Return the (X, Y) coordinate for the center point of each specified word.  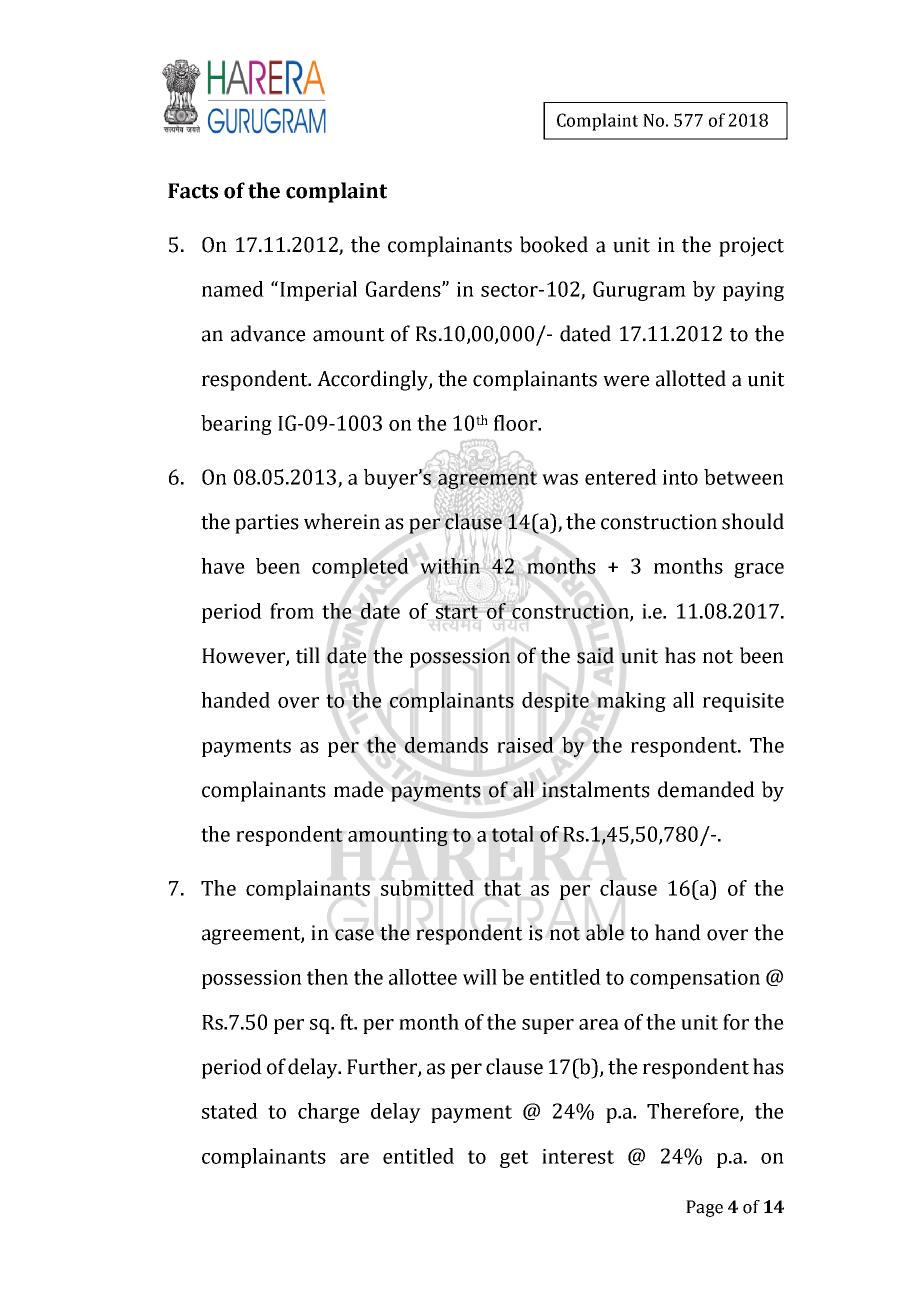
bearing (236, 425)
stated (230, 1111)
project (751, 247)
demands (446, 745)
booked (554, 244)
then (327, 977)
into (680, 477)
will (480, 977)
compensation (695, 979)
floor (517, 423)
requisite (743, 702)
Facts (193, 191)
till (308, 655)
